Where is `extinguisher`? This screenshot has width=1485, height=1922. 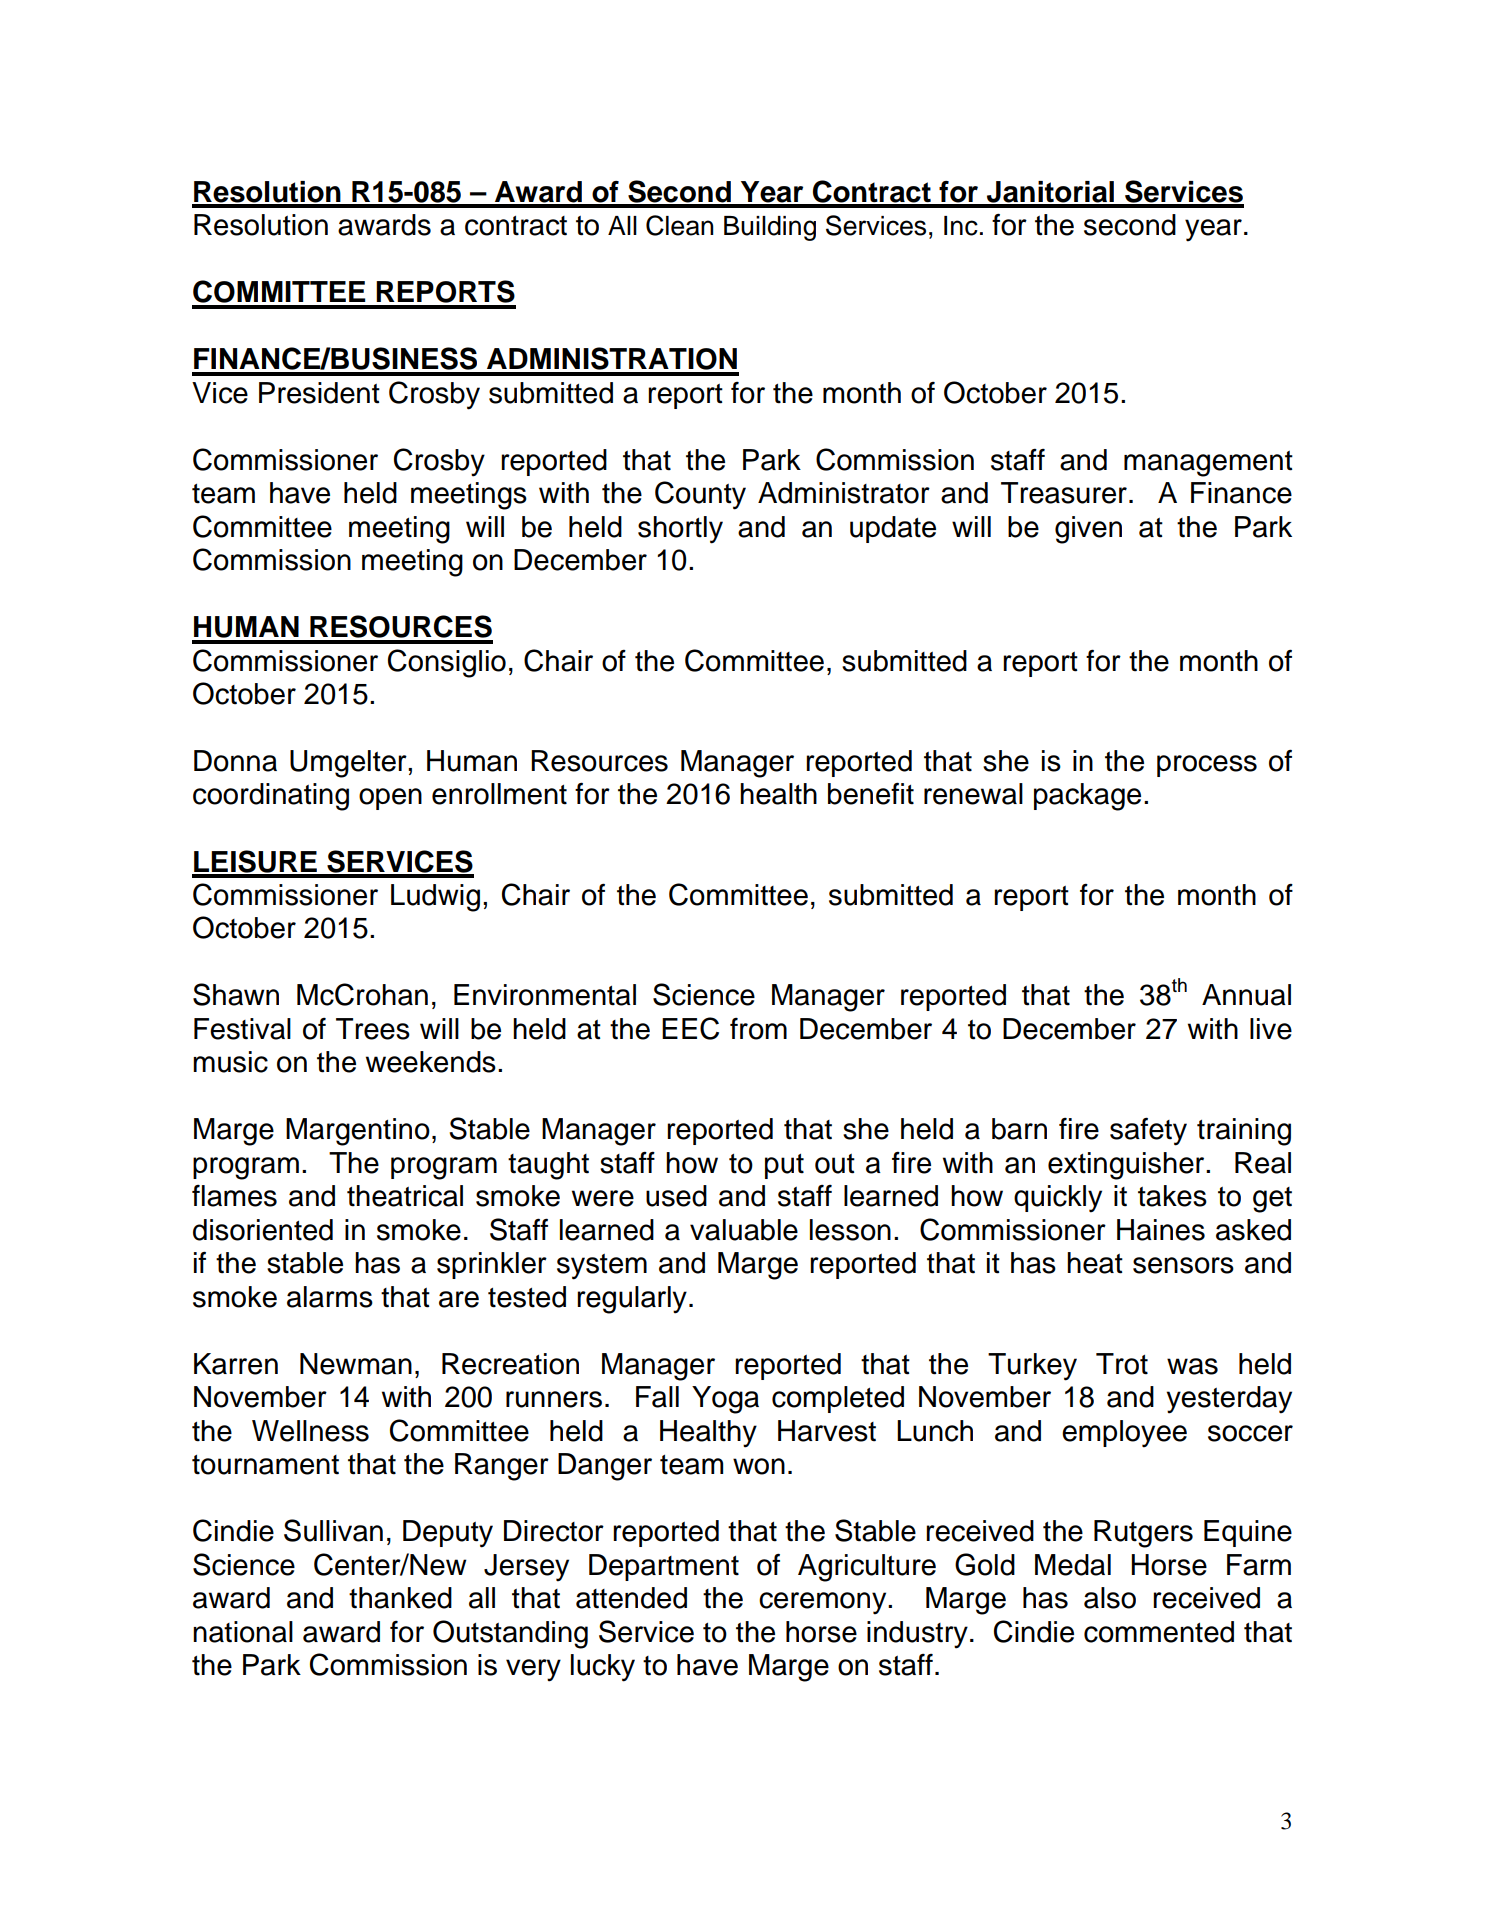 extinguisher is located at coordinates (1127, 1166).
